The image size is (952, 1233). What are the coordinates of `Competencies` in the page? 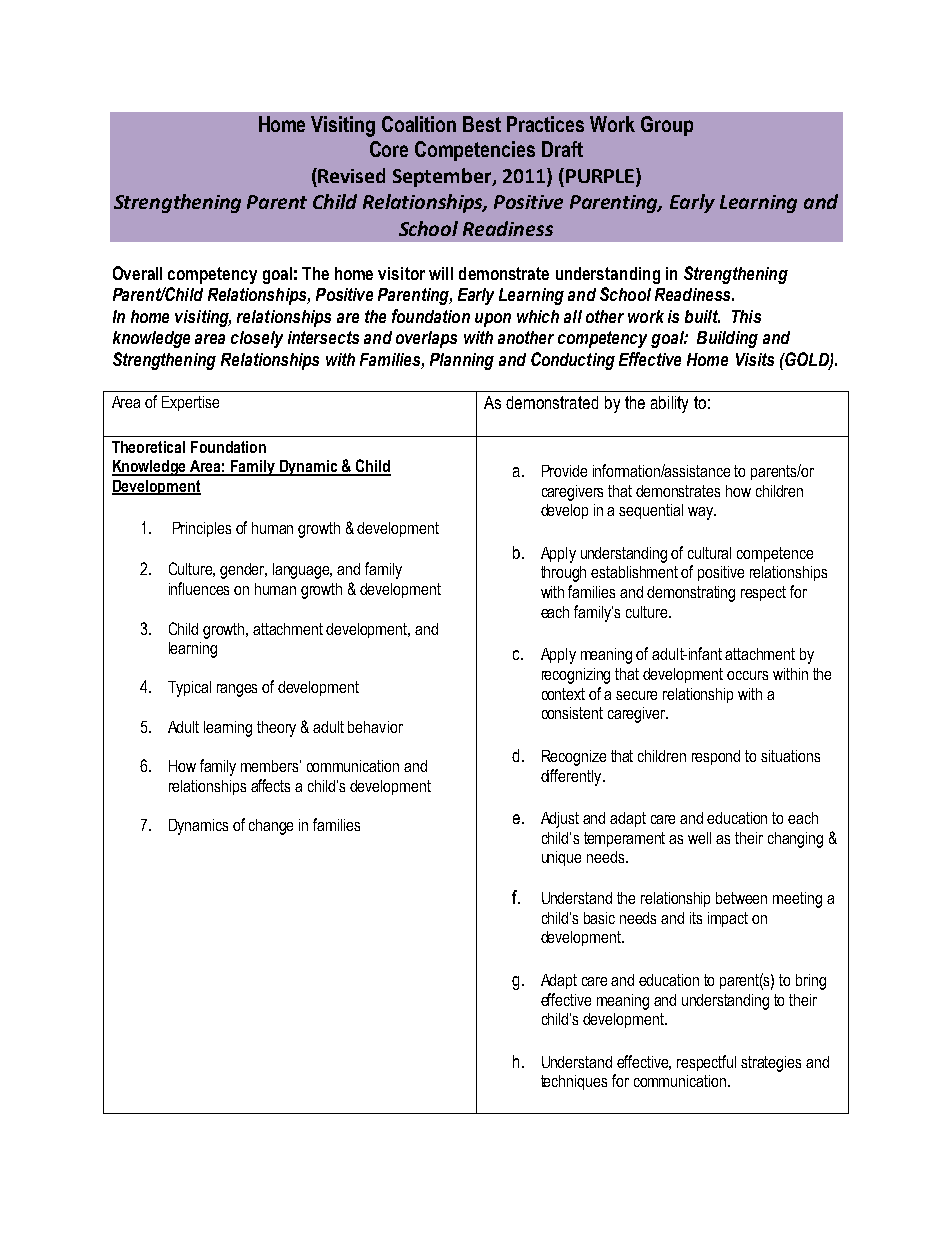 It's located at (475, 151).
